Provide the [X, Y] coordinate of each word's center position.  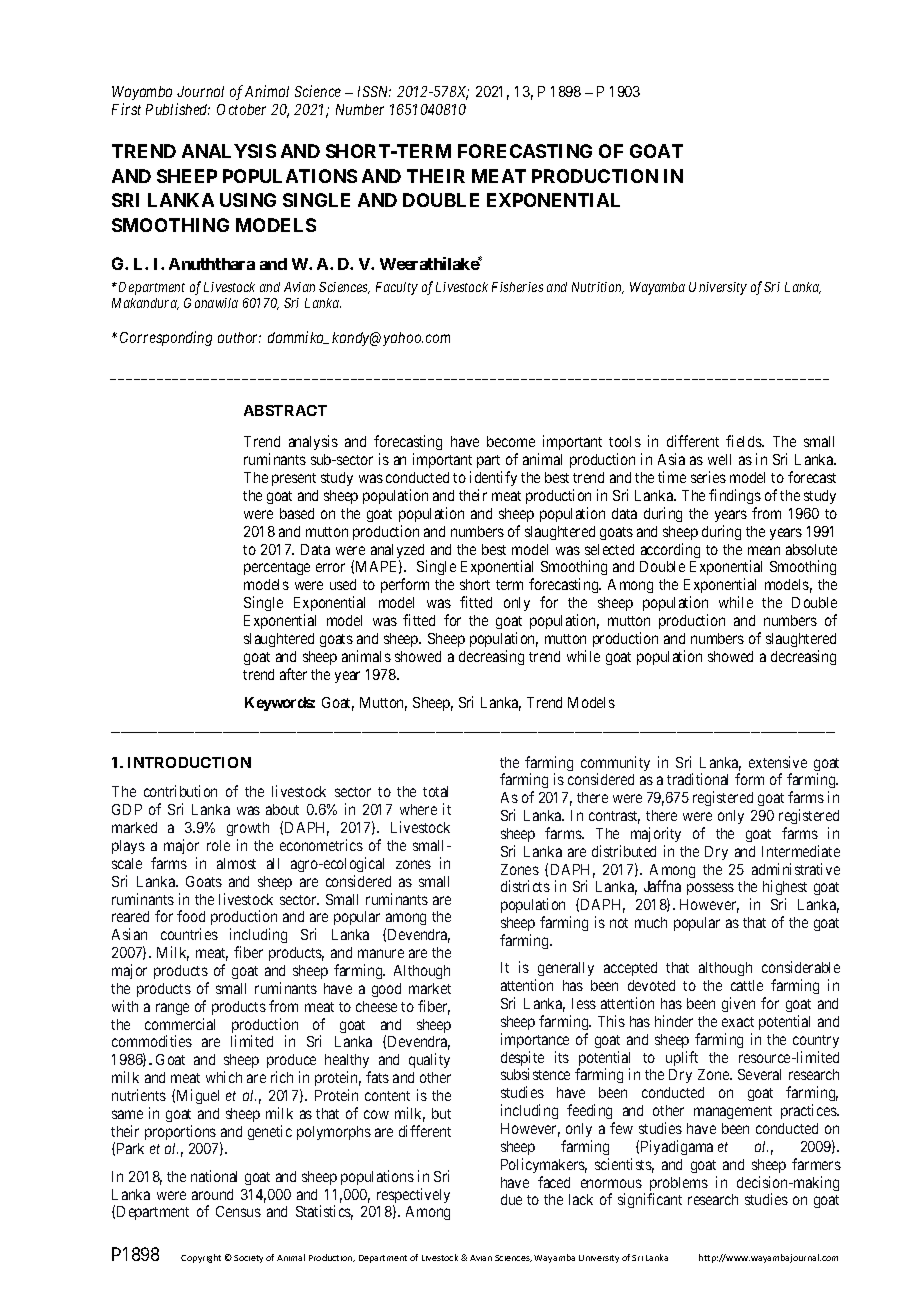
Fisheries [517, 287]
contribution [180, 791]
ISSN [374, 91]
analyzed [399, 552]
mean [764, 550]
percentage [277, 568]
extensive [778, 762]
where [418, 809]
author [239, 337]
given [738, 1004]
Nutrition [598, 288]
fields [744, 441]
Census [238, 1211]
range [172, 1009]
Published [178, 109]
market [430, 988]
